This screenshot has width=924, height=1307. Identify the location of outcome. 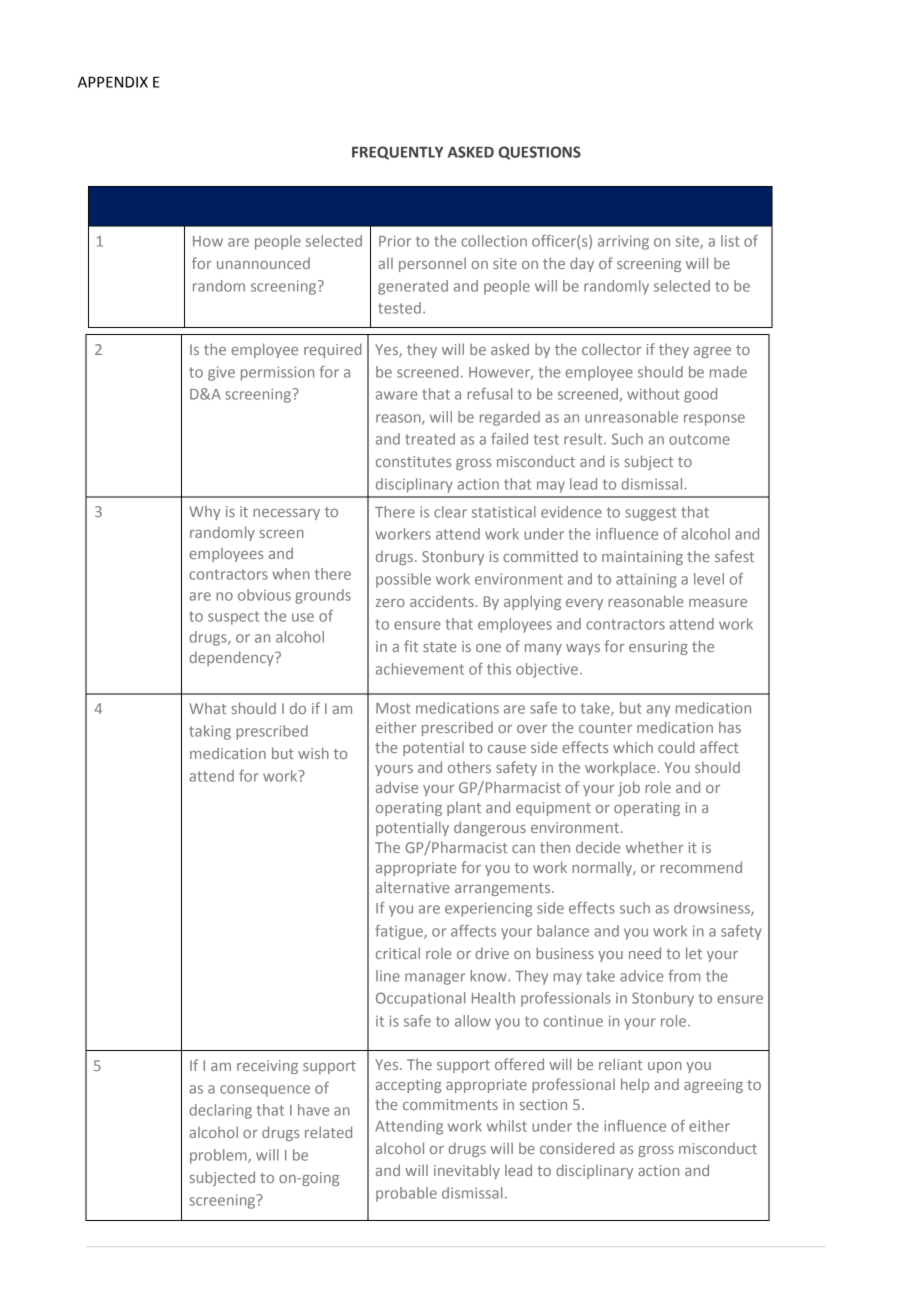
(699, 439).
